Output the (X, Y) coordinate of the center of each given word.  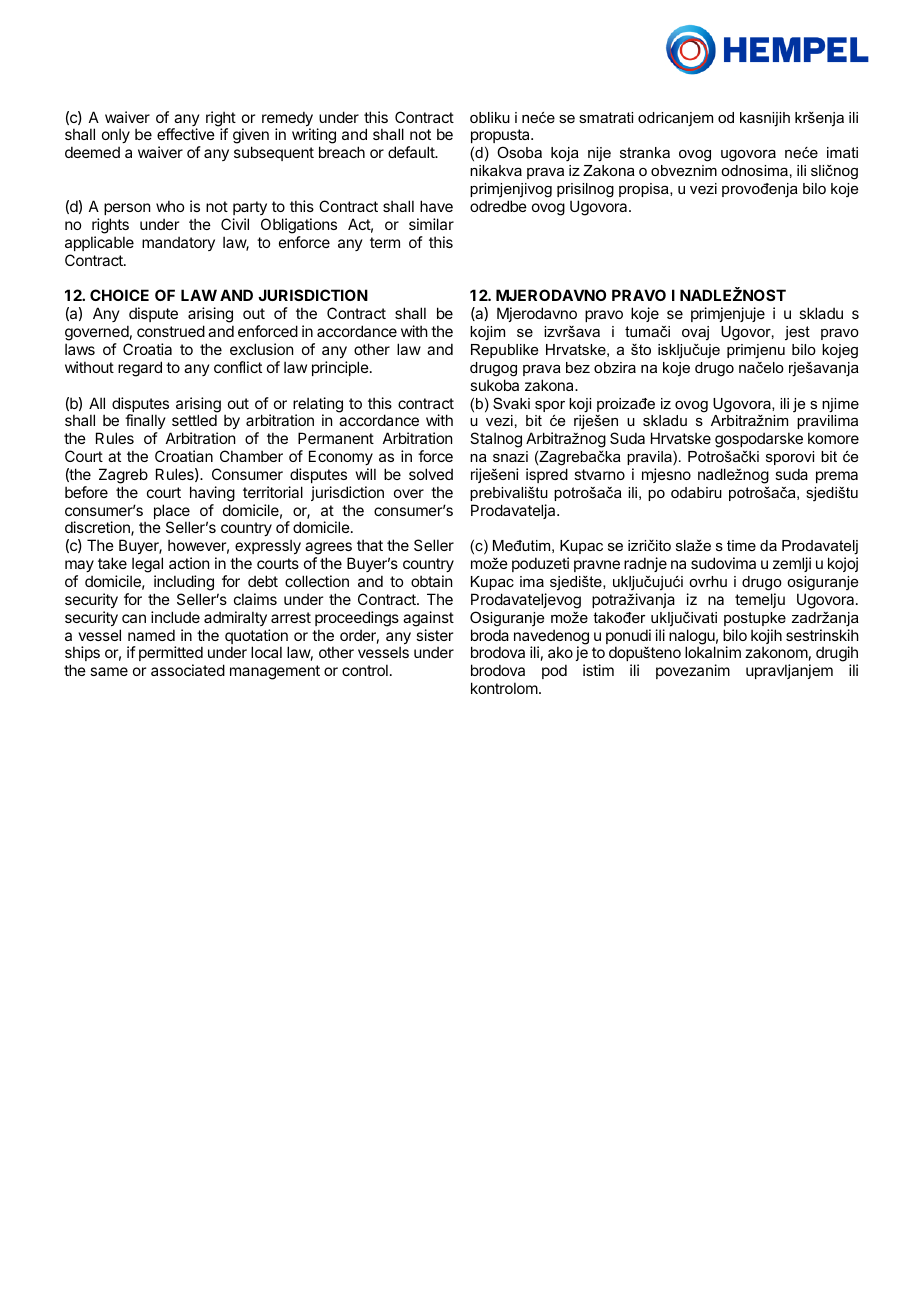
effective (186, 134)
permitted (171, 655)
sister (434, 635)
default (412, 152)
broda (490, 635)
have (436, 206)
